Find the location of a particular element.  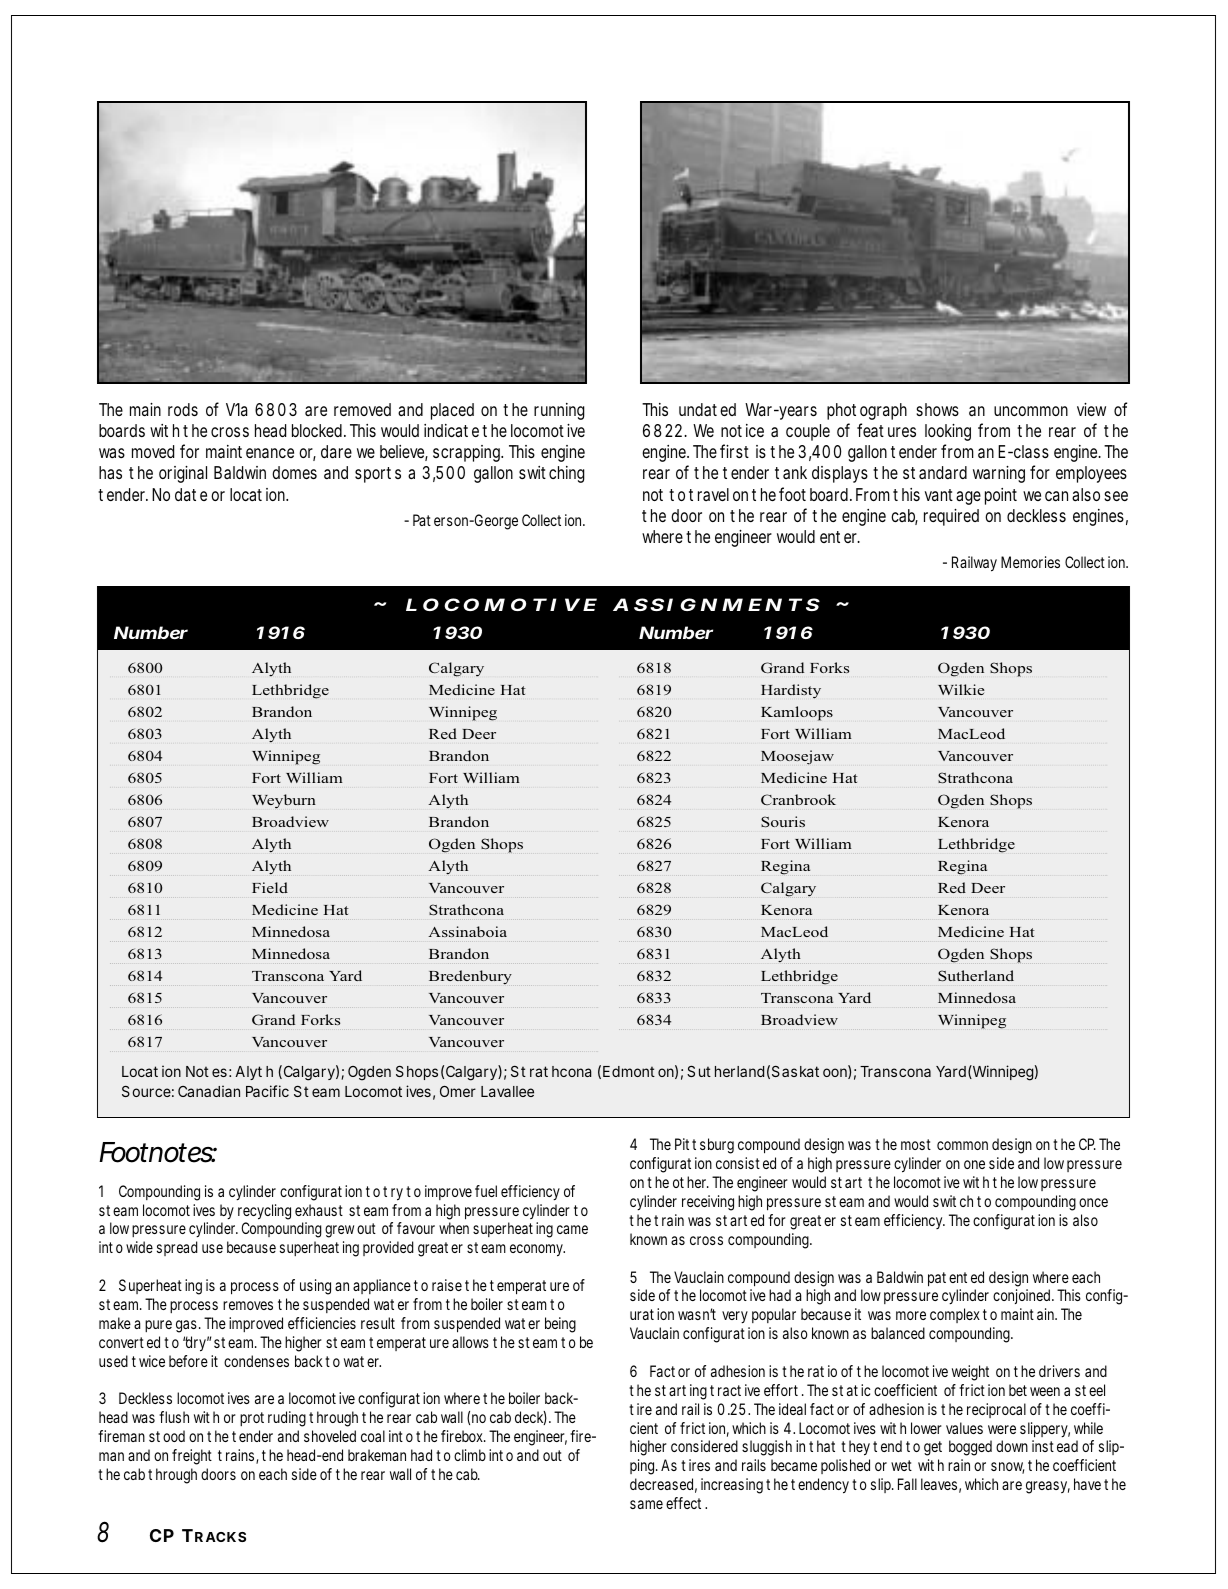

Omer is located at coordinates (458, 1091).
